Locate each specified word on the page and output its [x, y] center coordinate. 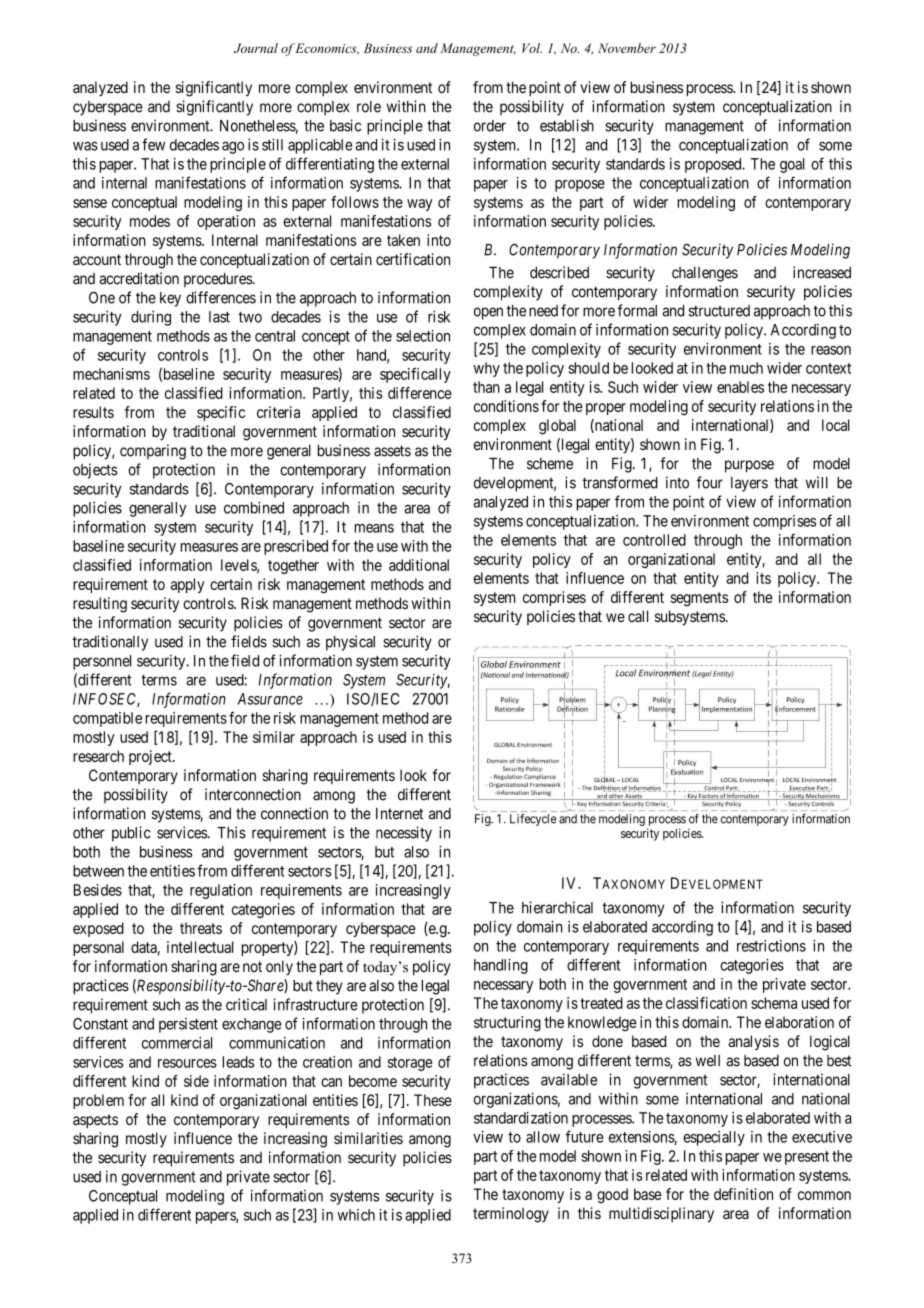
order [490, 126]
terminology [511, 1215]
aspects [95, 1121]
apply [187, 585]
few [153, 144]
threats [201, 928]
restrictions [771, 946]
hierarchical [557, 907]
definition [743, 1194]
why [486, 369]
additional [419, 565]
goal [792, 165]
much [746, 368]
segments [699, 599]
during [151, 318]
